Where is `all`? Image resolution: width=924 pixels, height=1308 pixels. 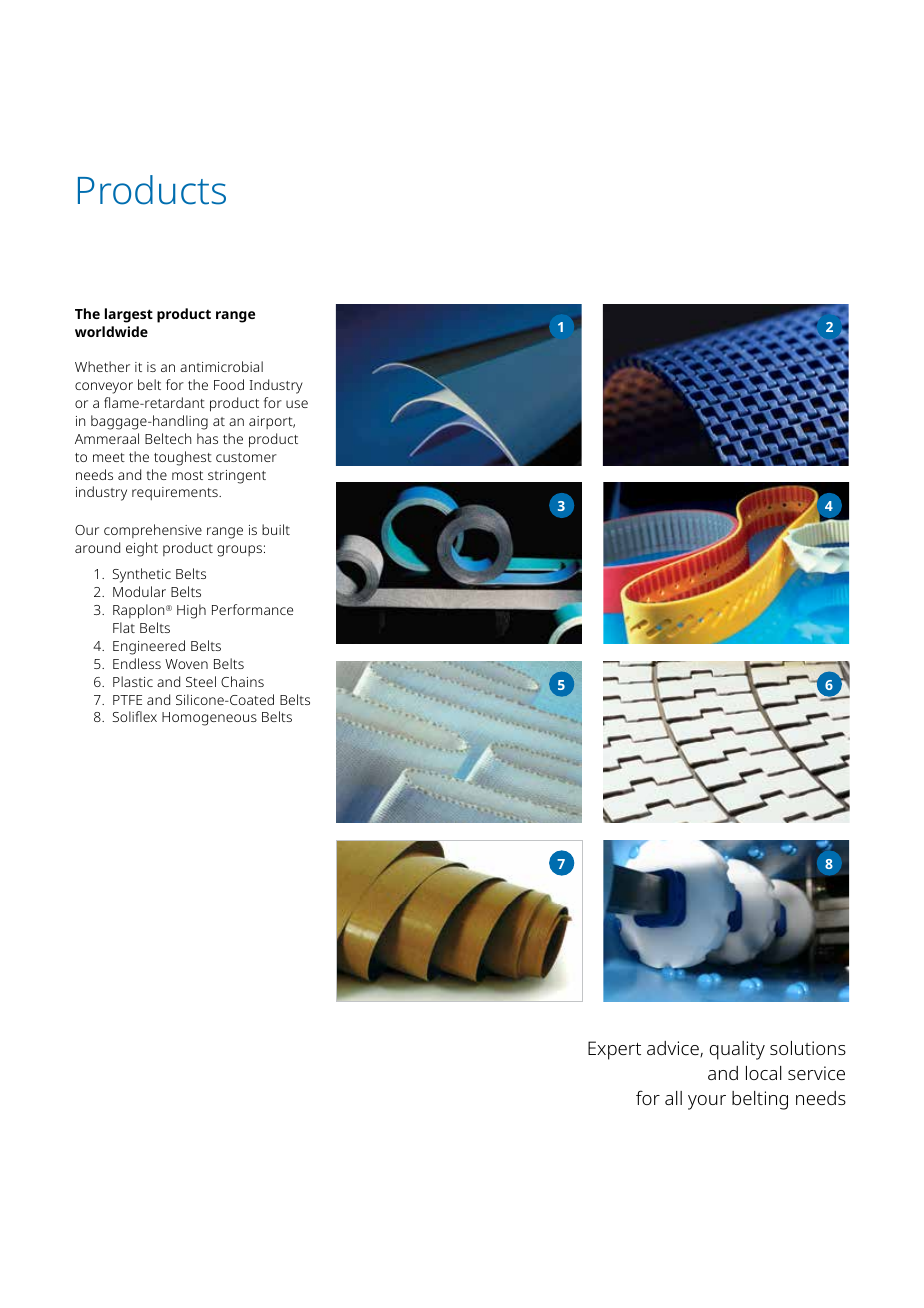 all is located at coordinates (673, 1098).
